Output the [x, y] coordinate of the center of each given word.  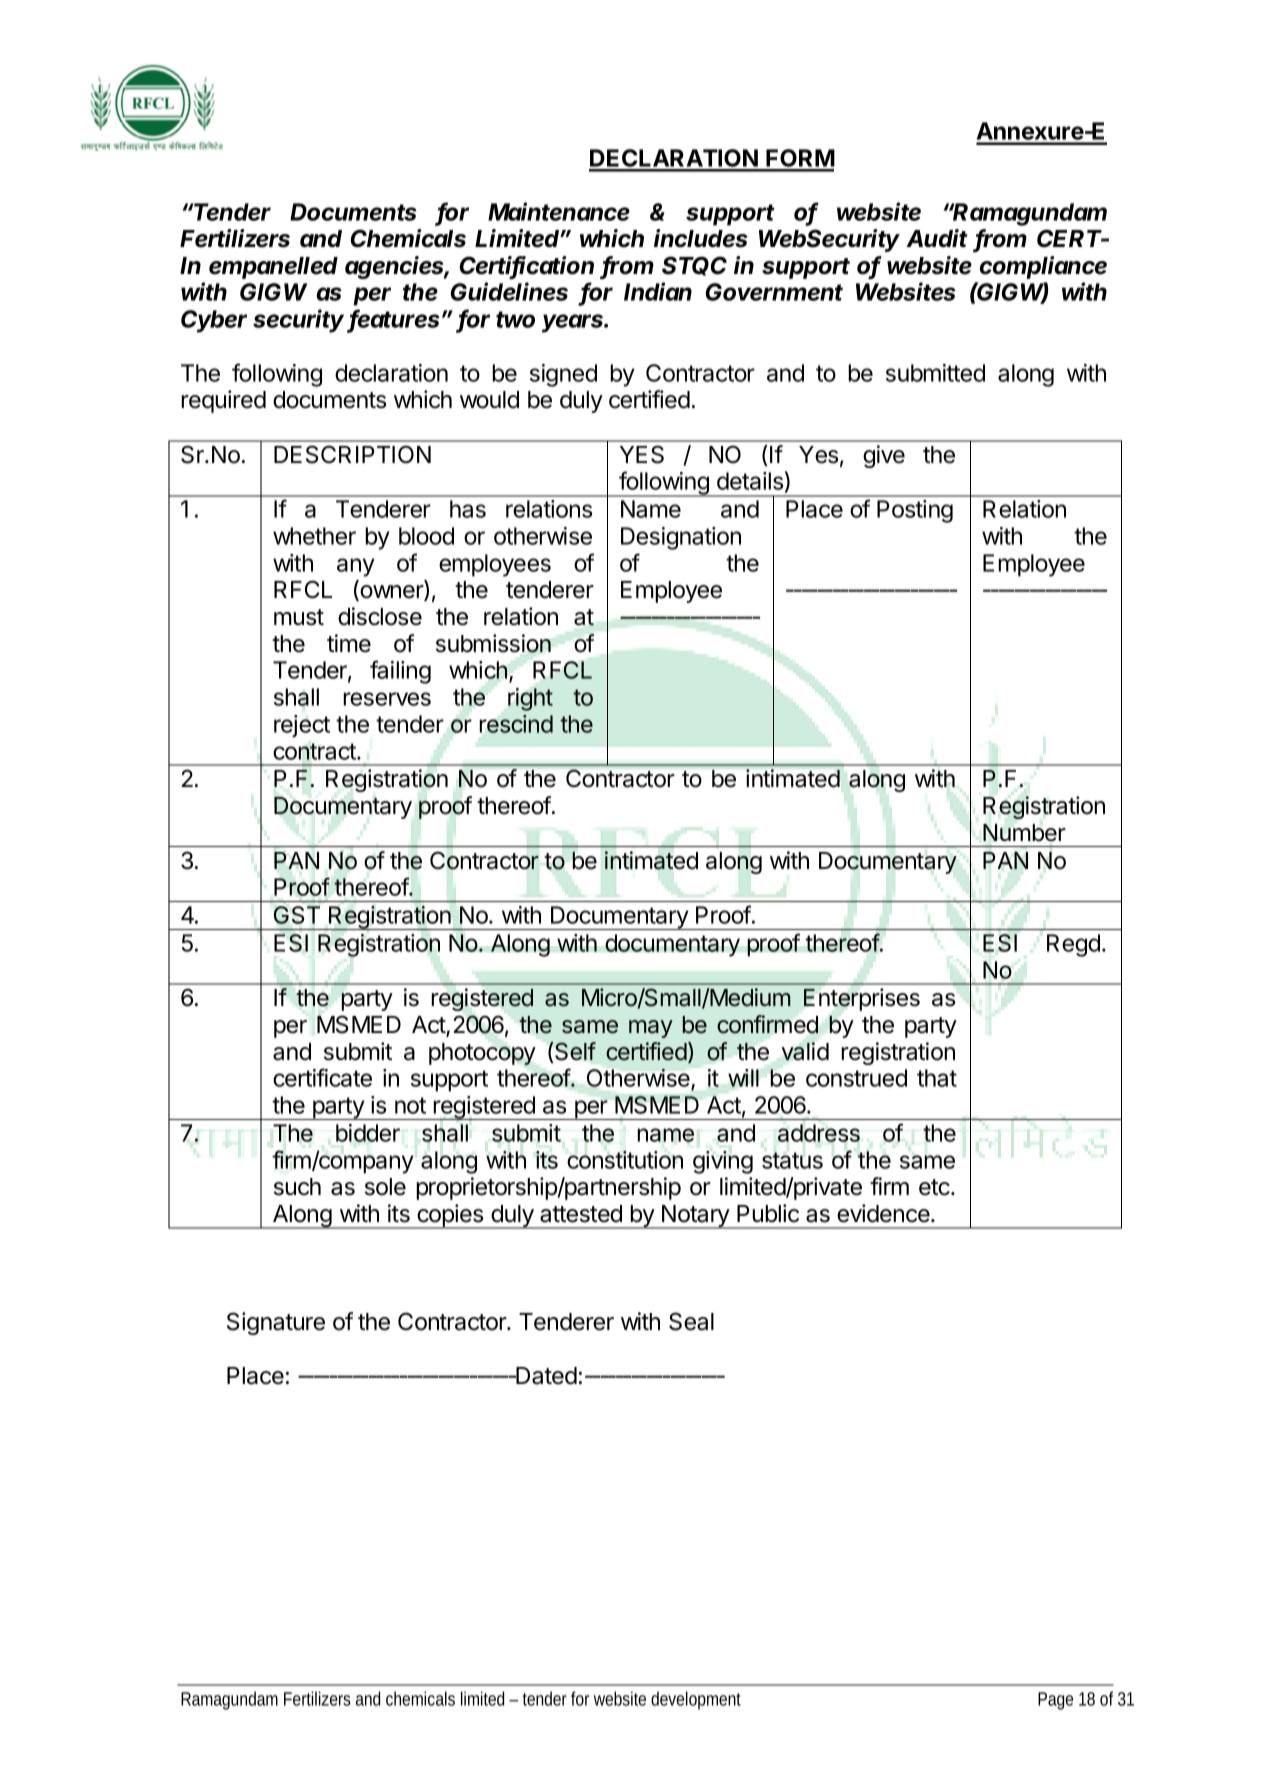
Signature [276, 1323]
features [396, 320]
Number [1024, 833]
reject [302, 726]
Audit [937, 238]
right [530, 699]
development [696, 1700]
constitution [625, 1160]
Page [1055, 1701]
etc [935, 1187]
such [297, 1187]
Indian [658, 291]
